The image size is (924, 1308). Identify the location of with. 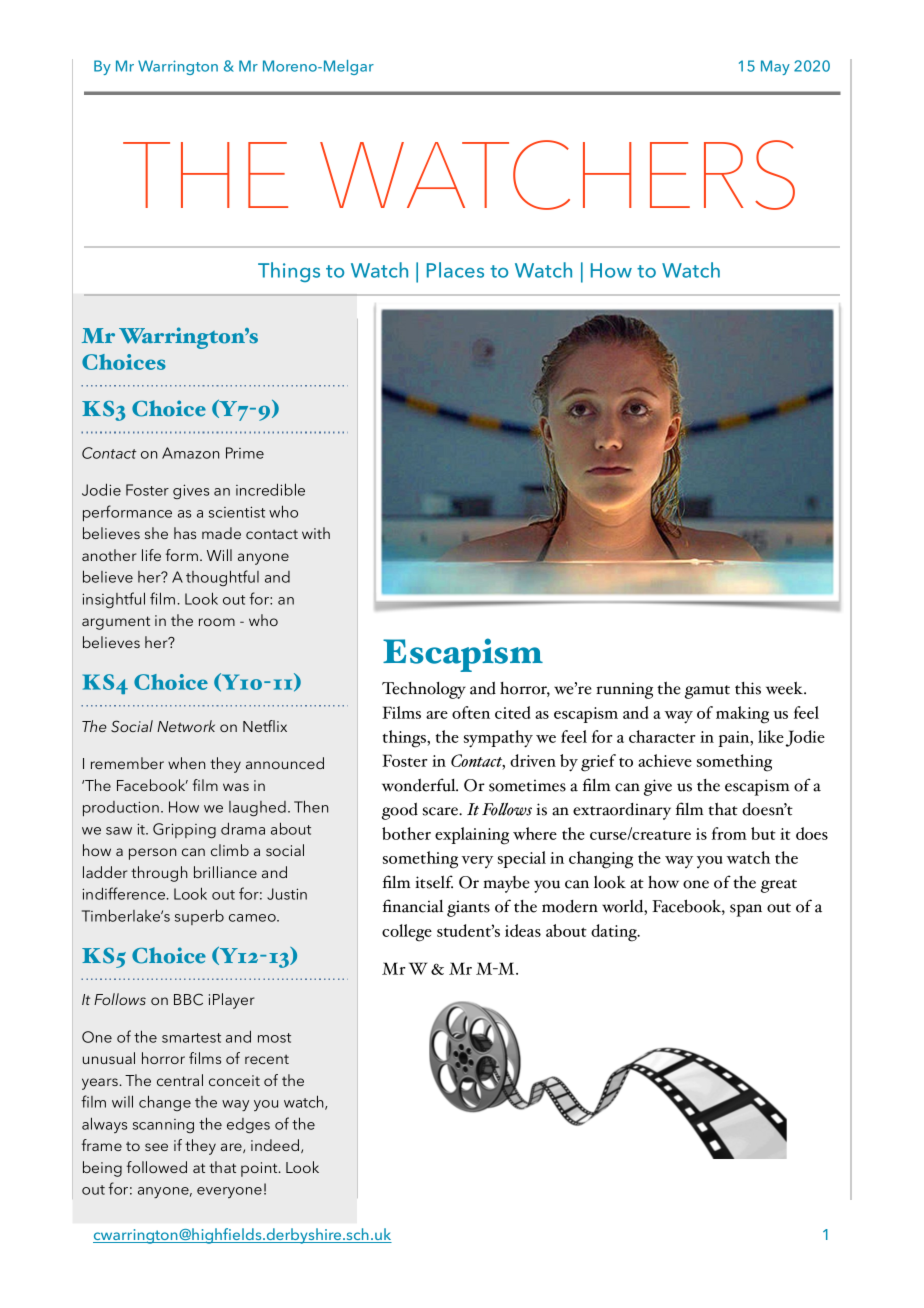
(316, 533).
